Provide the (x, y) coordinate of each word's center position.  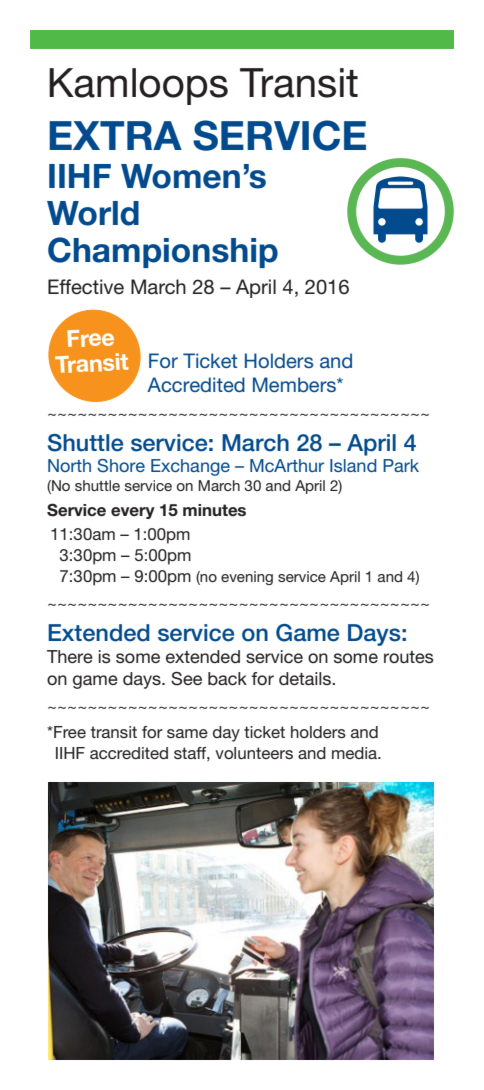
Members (295, 384)
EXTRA (115, 135)
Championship (163, 252)
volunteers (254, 753)
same (187, 733)
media (355, 753)
